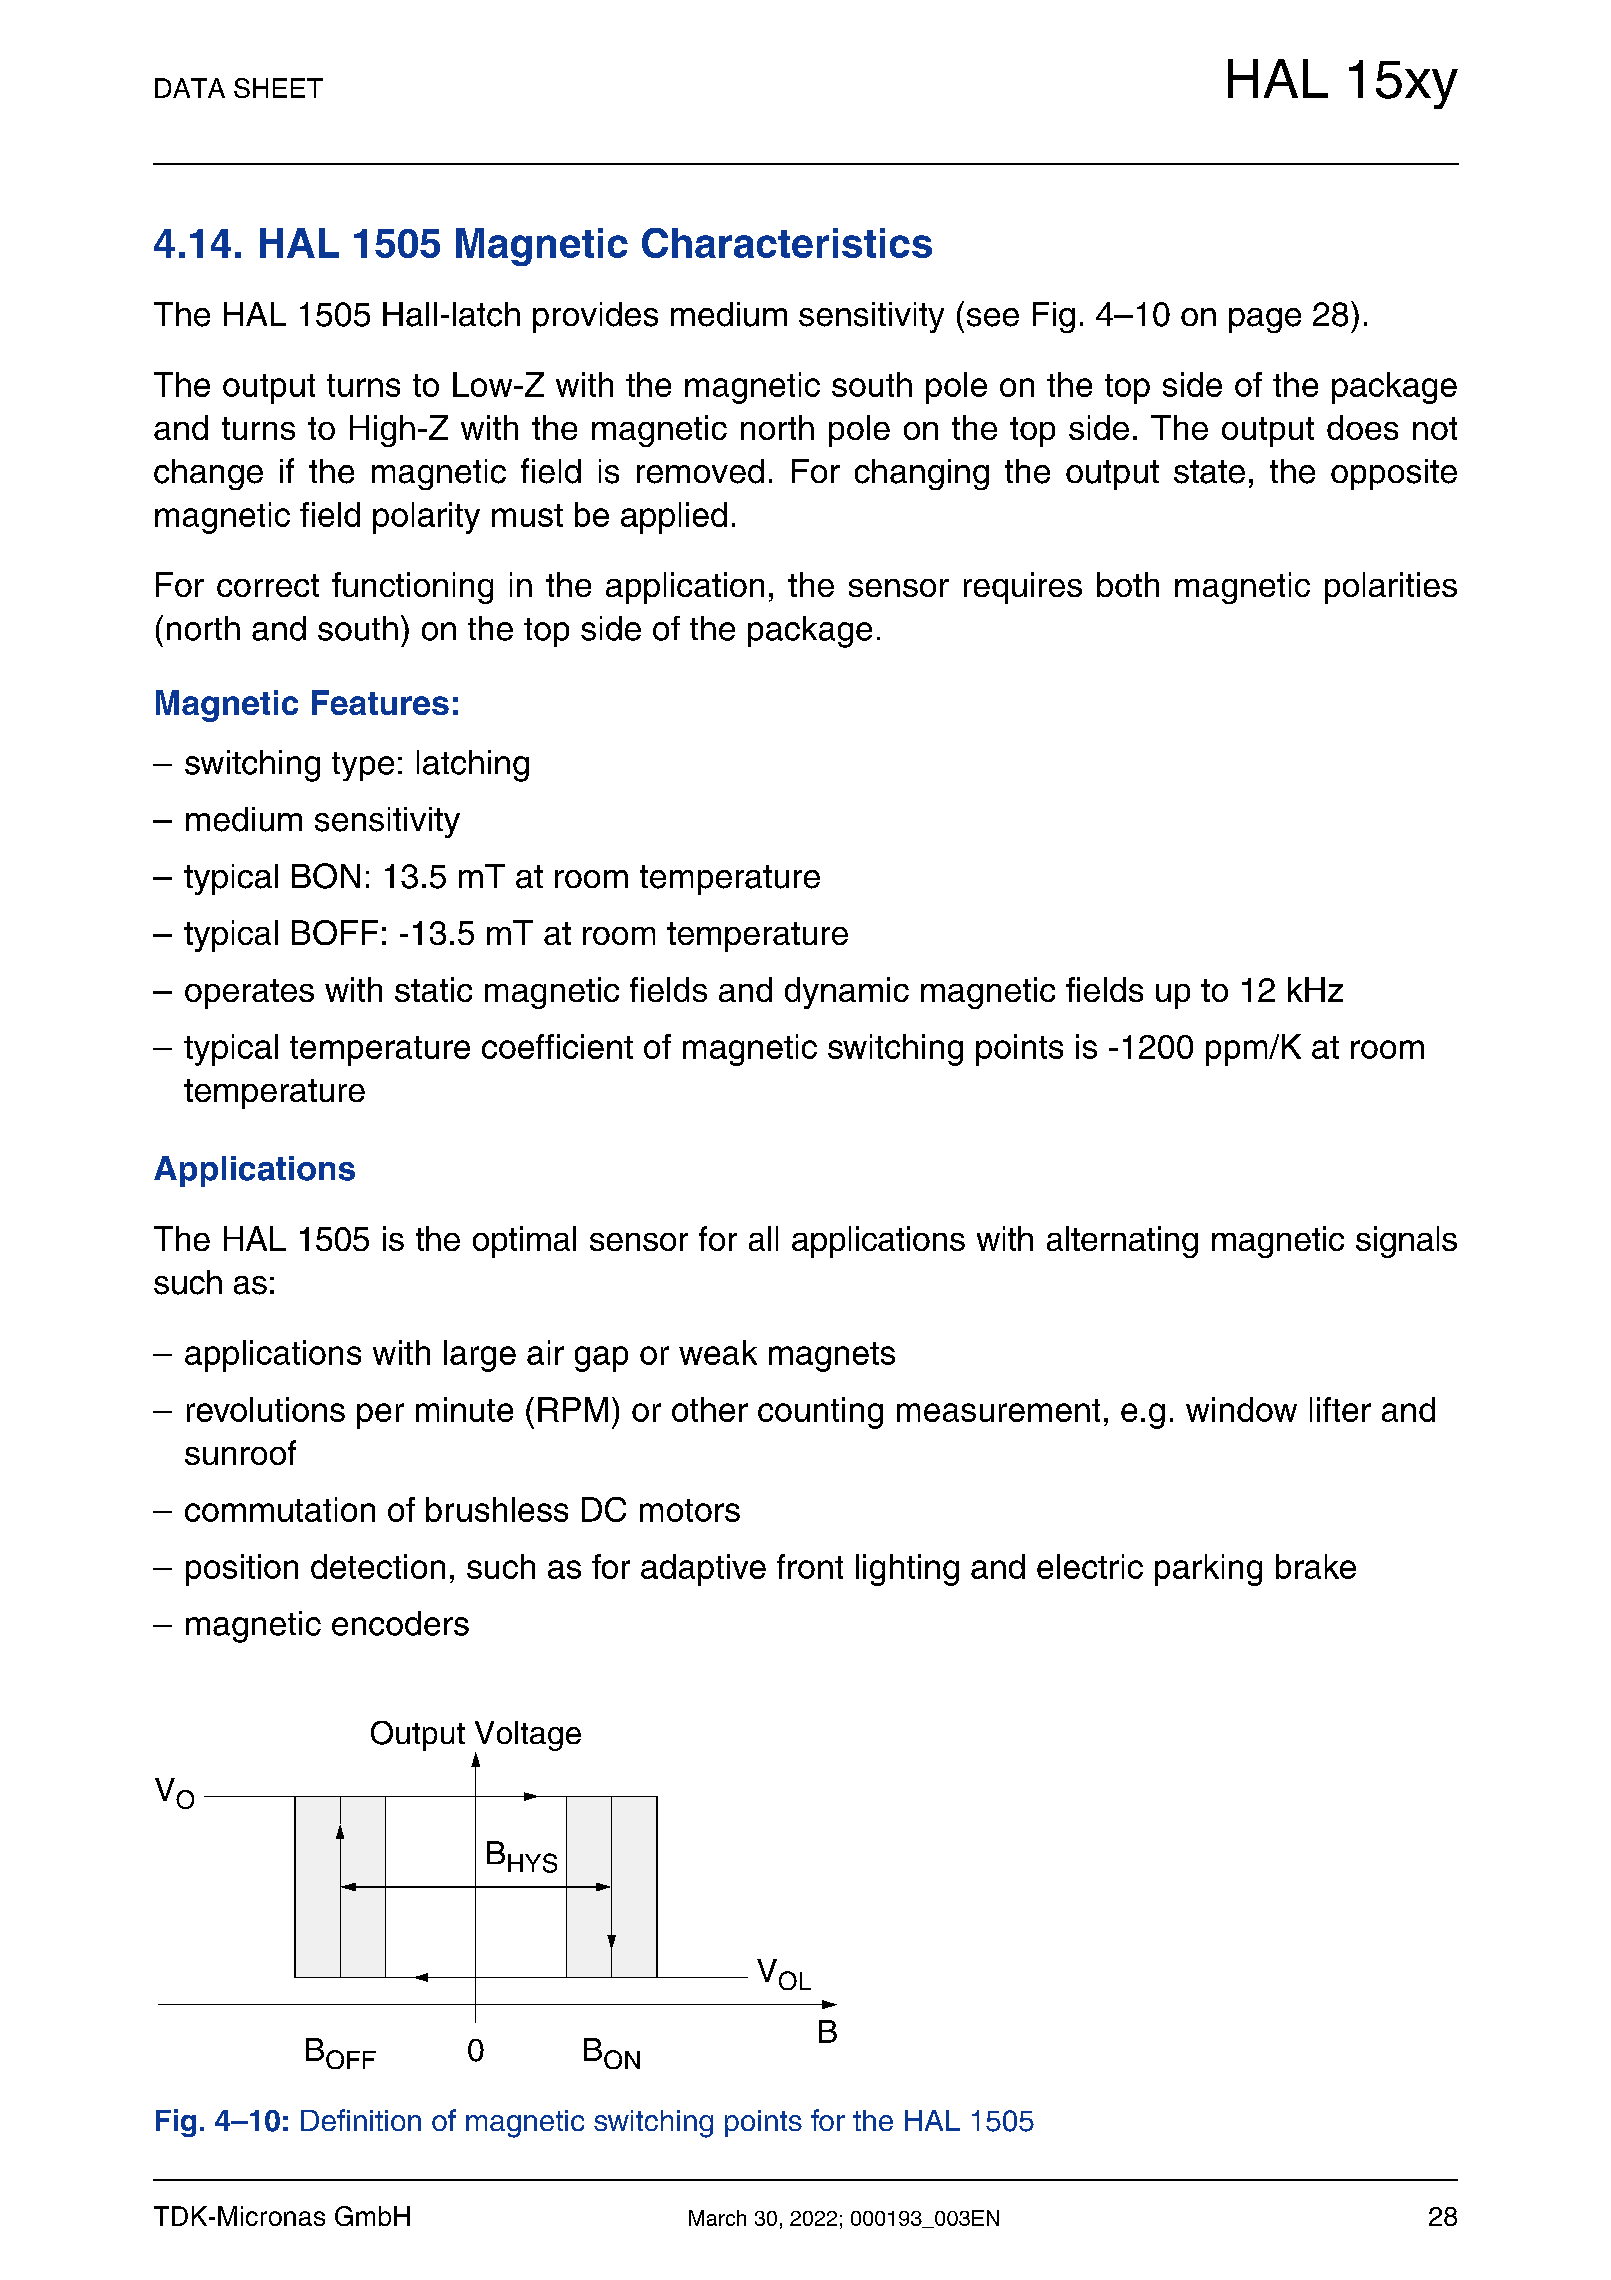 The height and width of the document is (2280, 1611). Describe the element at coordinates (787, 243) in the document. I see `Characteristics` at that location.
